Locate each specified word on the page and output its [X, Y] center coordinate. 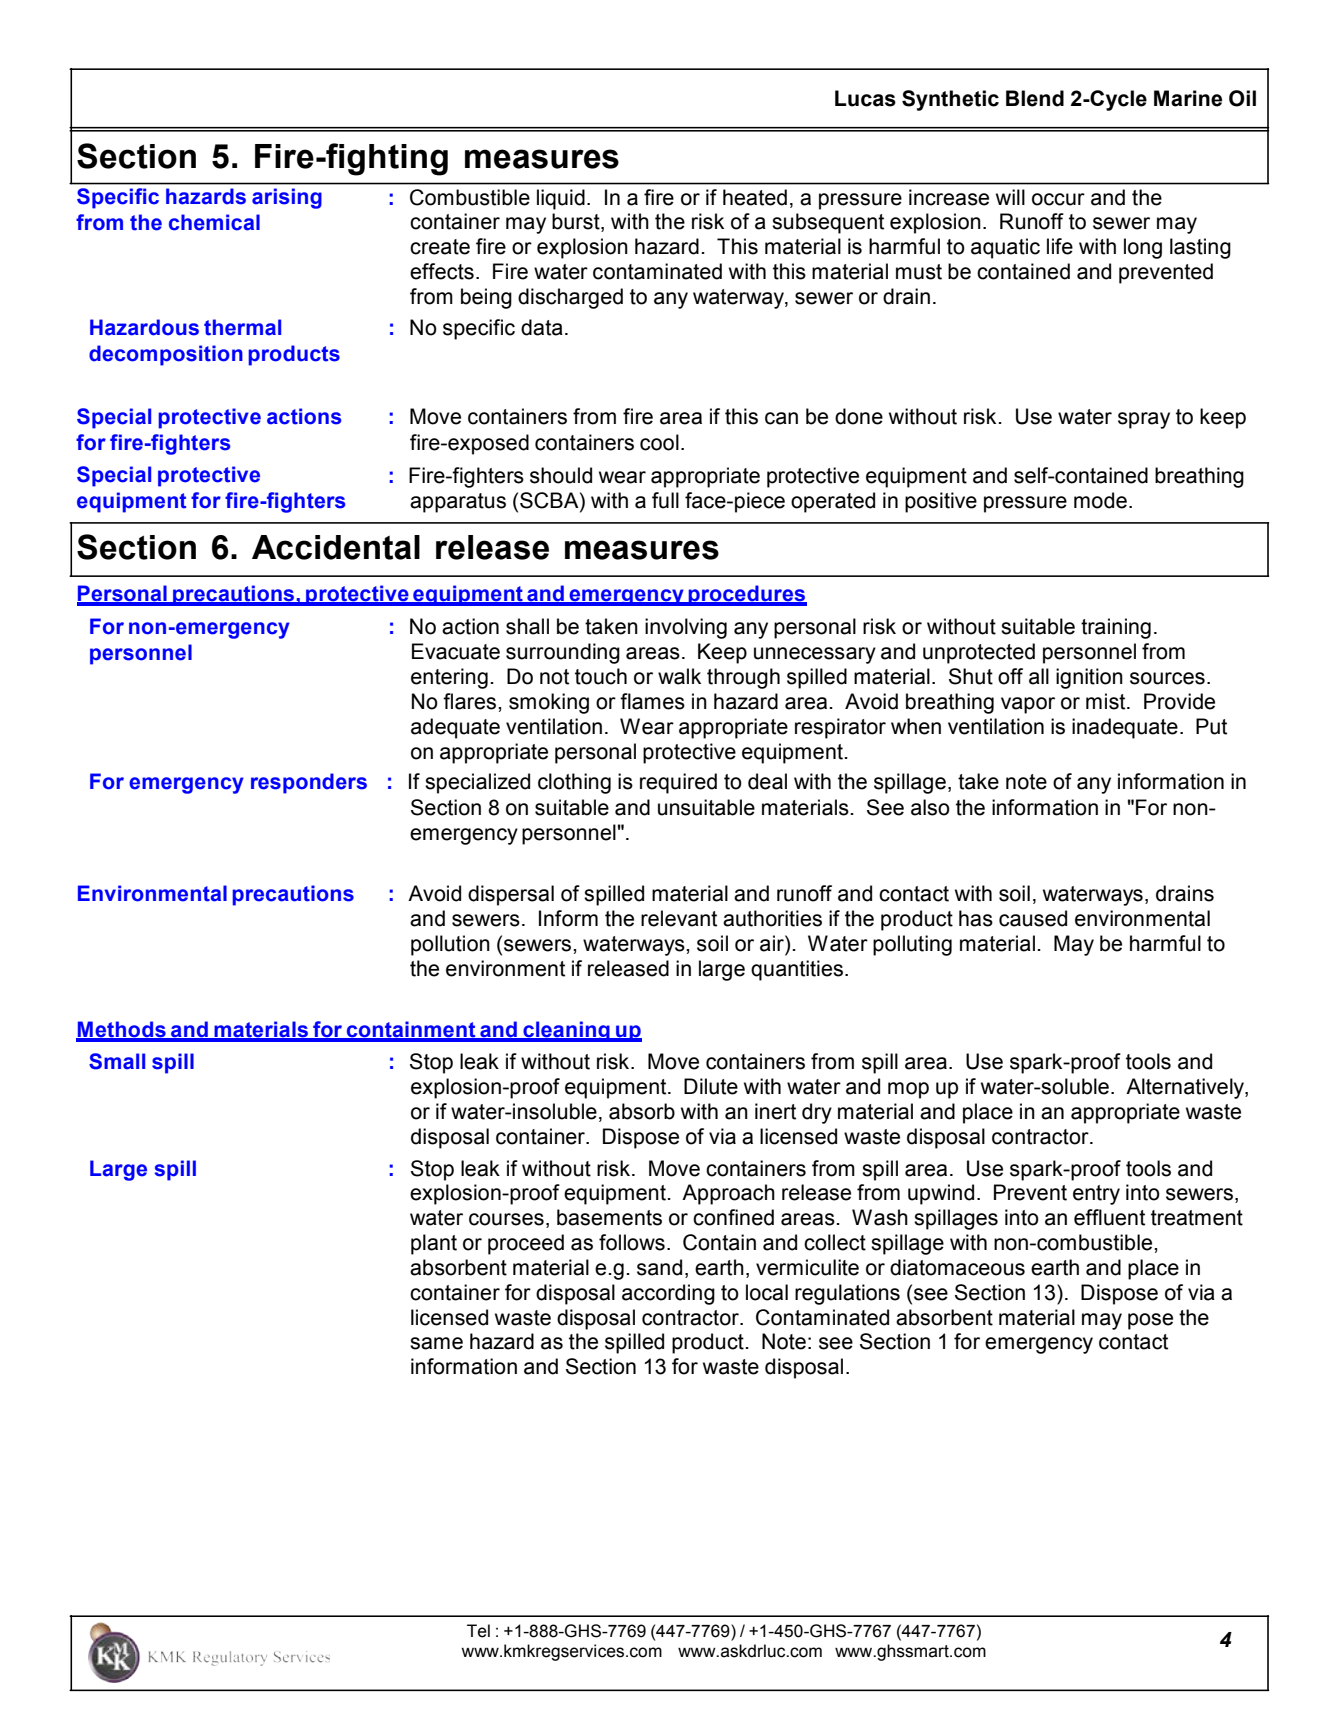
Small [117, 1061]
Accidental [336, 547]
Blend [1035, 98]
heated [755, 197]
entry [1096, 1195]
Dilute [711, 1086]
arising [287, 198]
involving [686, 628]
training [1116, 628]
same [436, 1343]
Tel [478, 1631]
